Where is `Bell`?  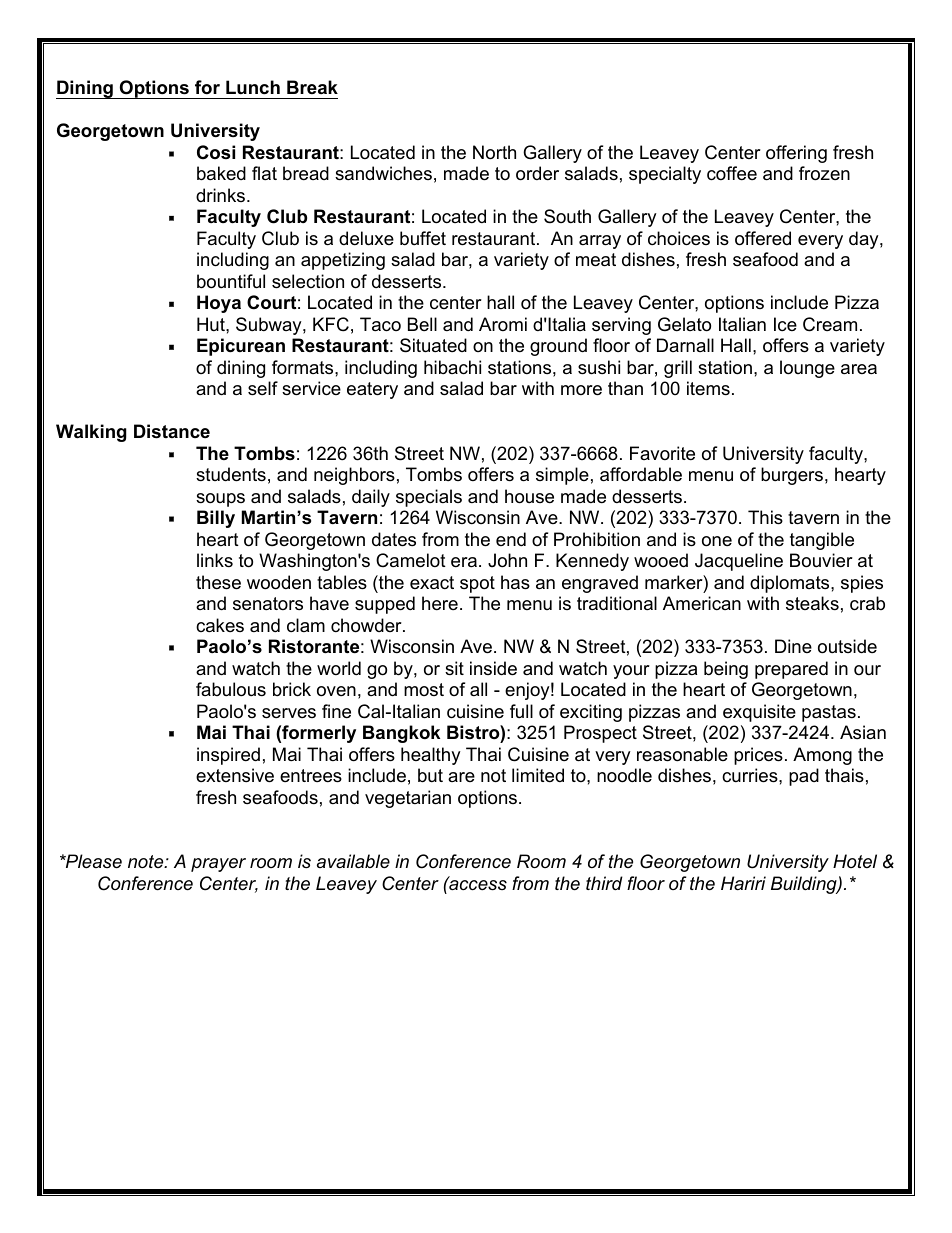
Bell is located at coordinates (422, 324).
